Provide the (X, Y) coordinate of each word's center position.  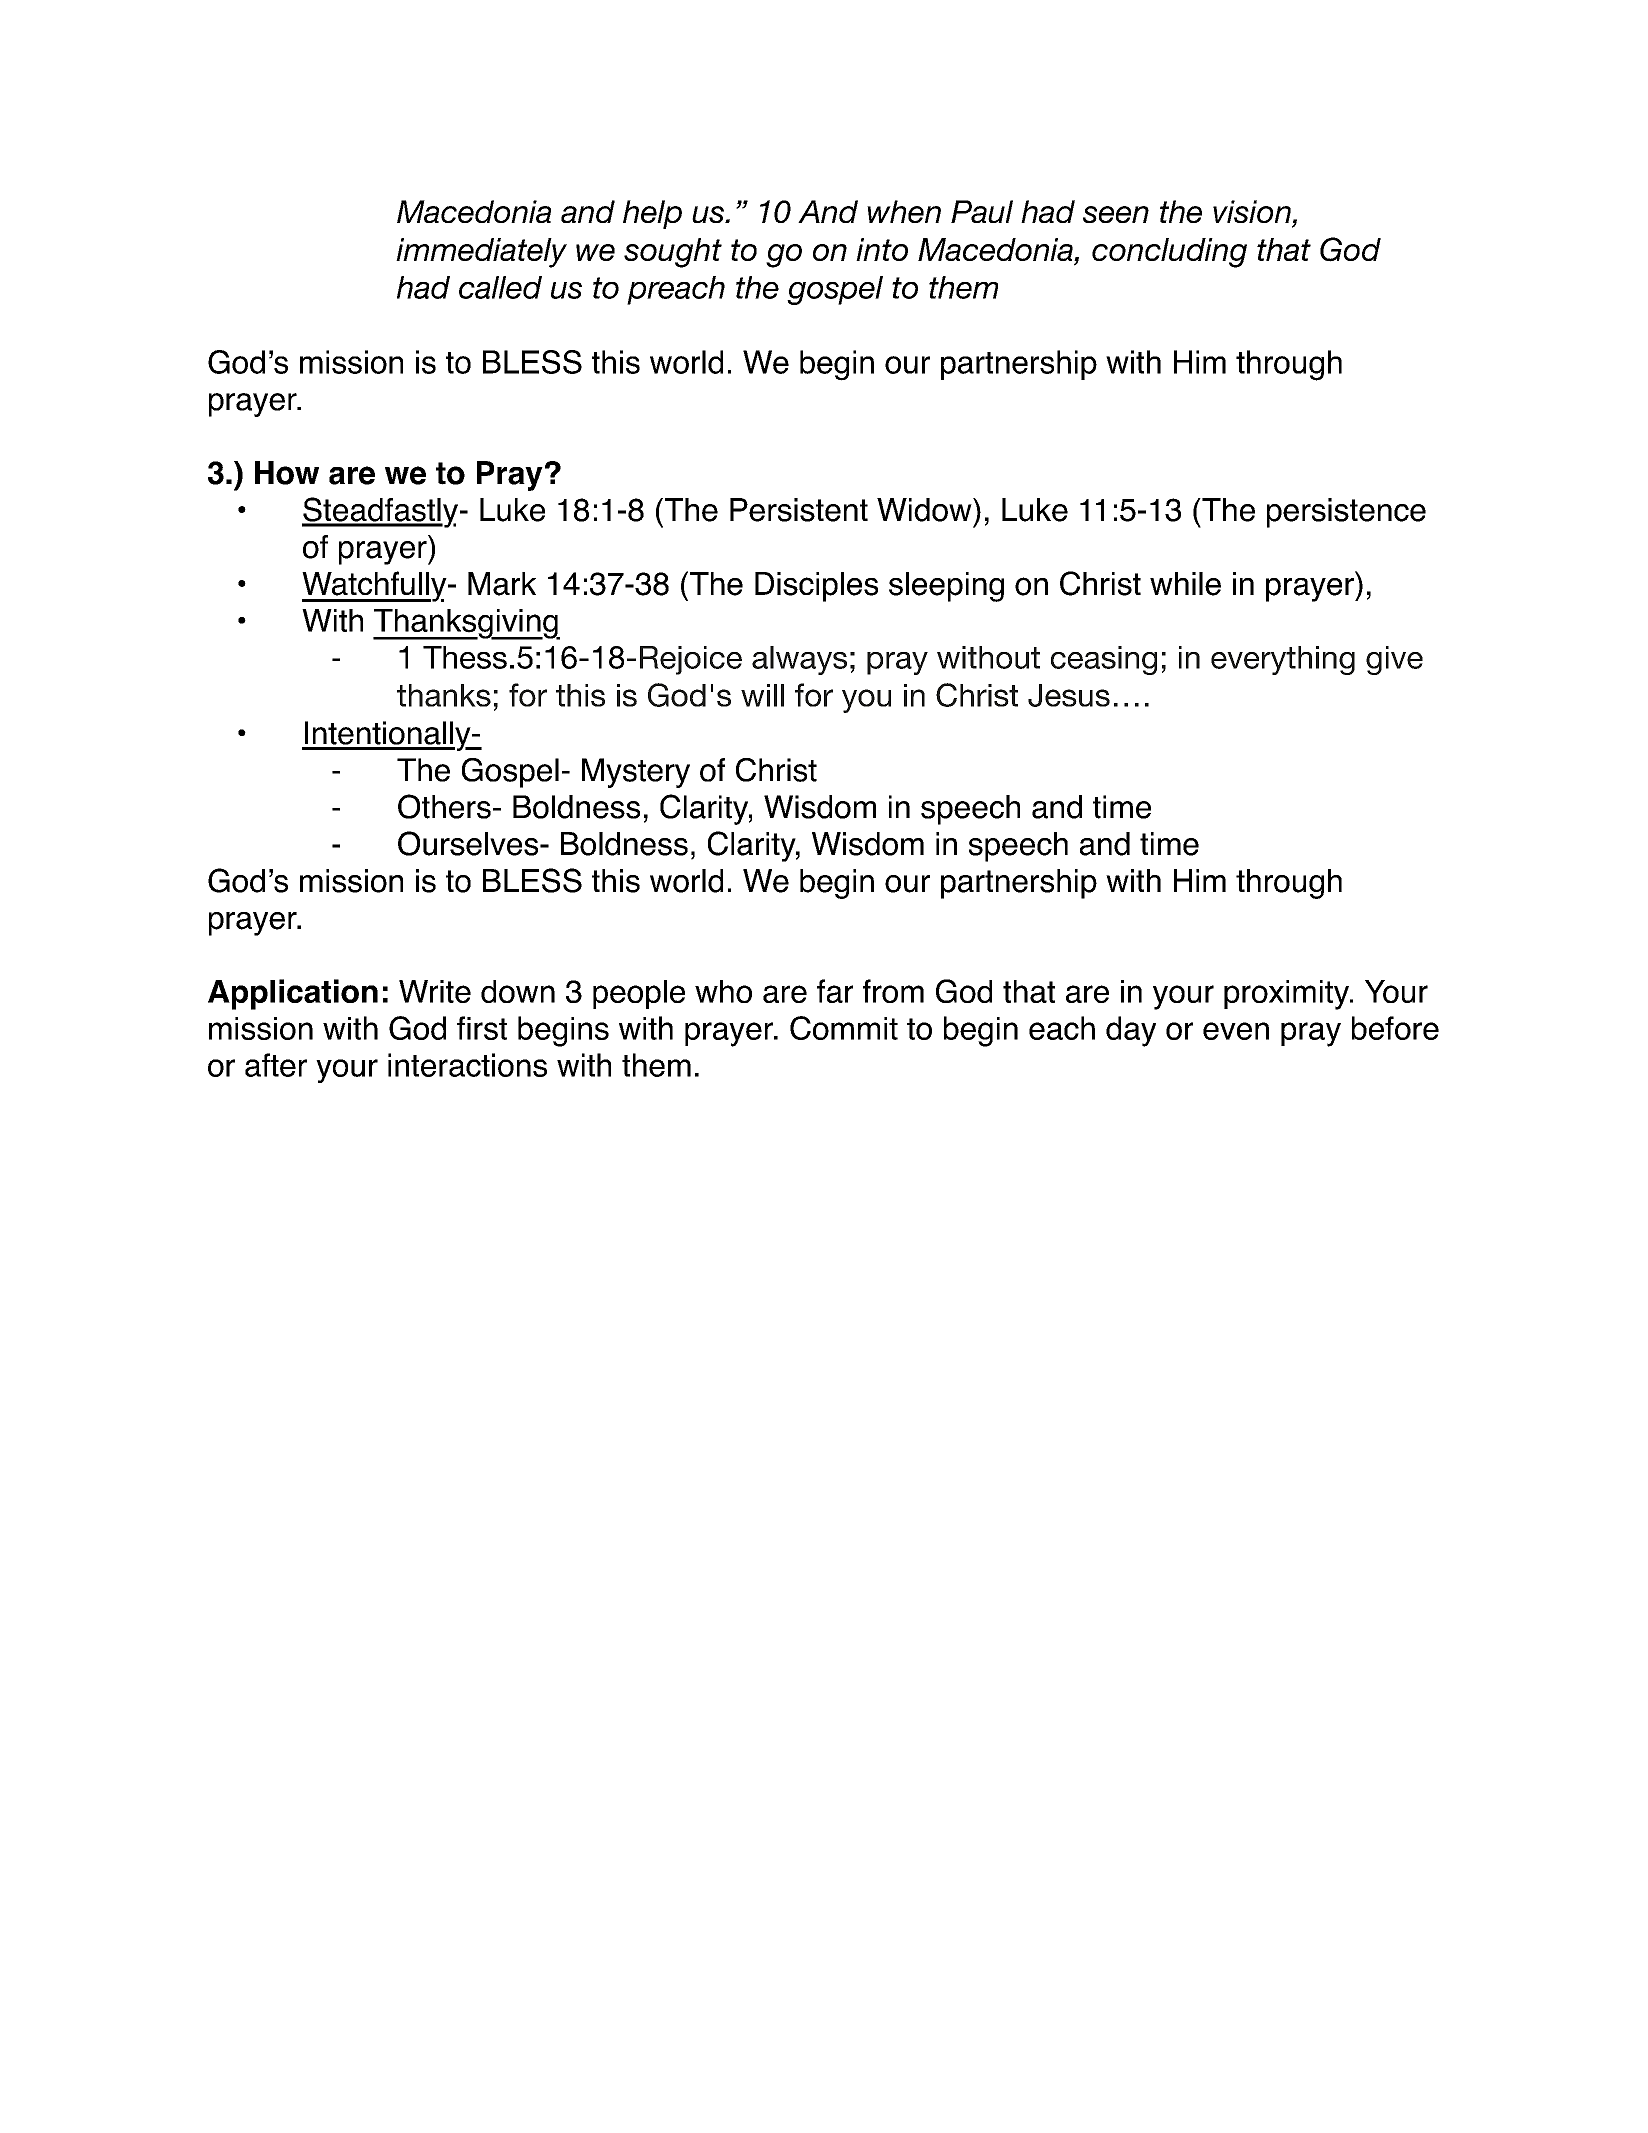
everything (1283, 660)
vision (1252, 211)
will (762, 695)
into (882, 249)
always (799, 660)
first (482, 1028)
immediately (481, 253)
